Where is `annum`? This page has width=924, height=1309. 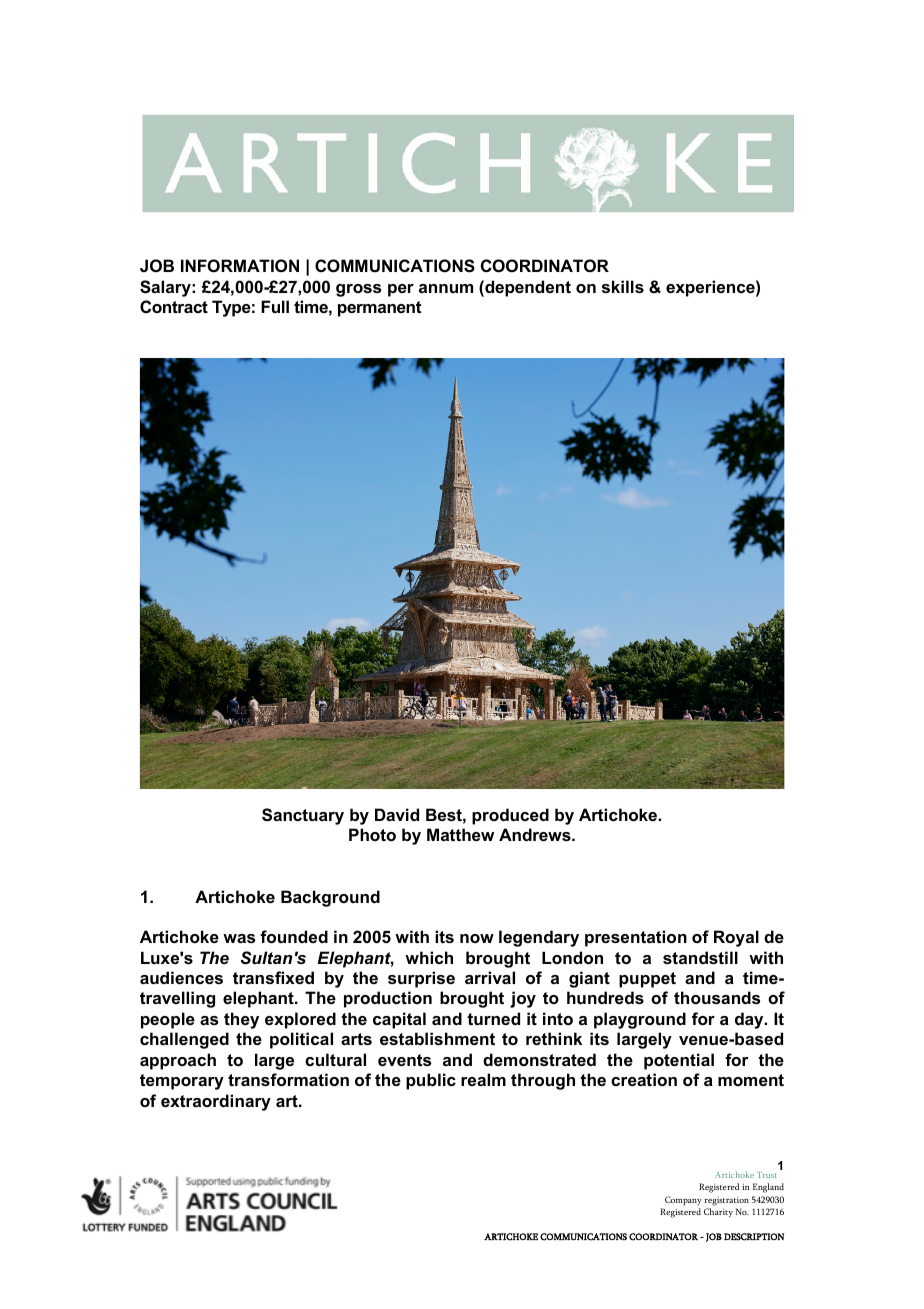 annum is located at coordinates (446, 288).
